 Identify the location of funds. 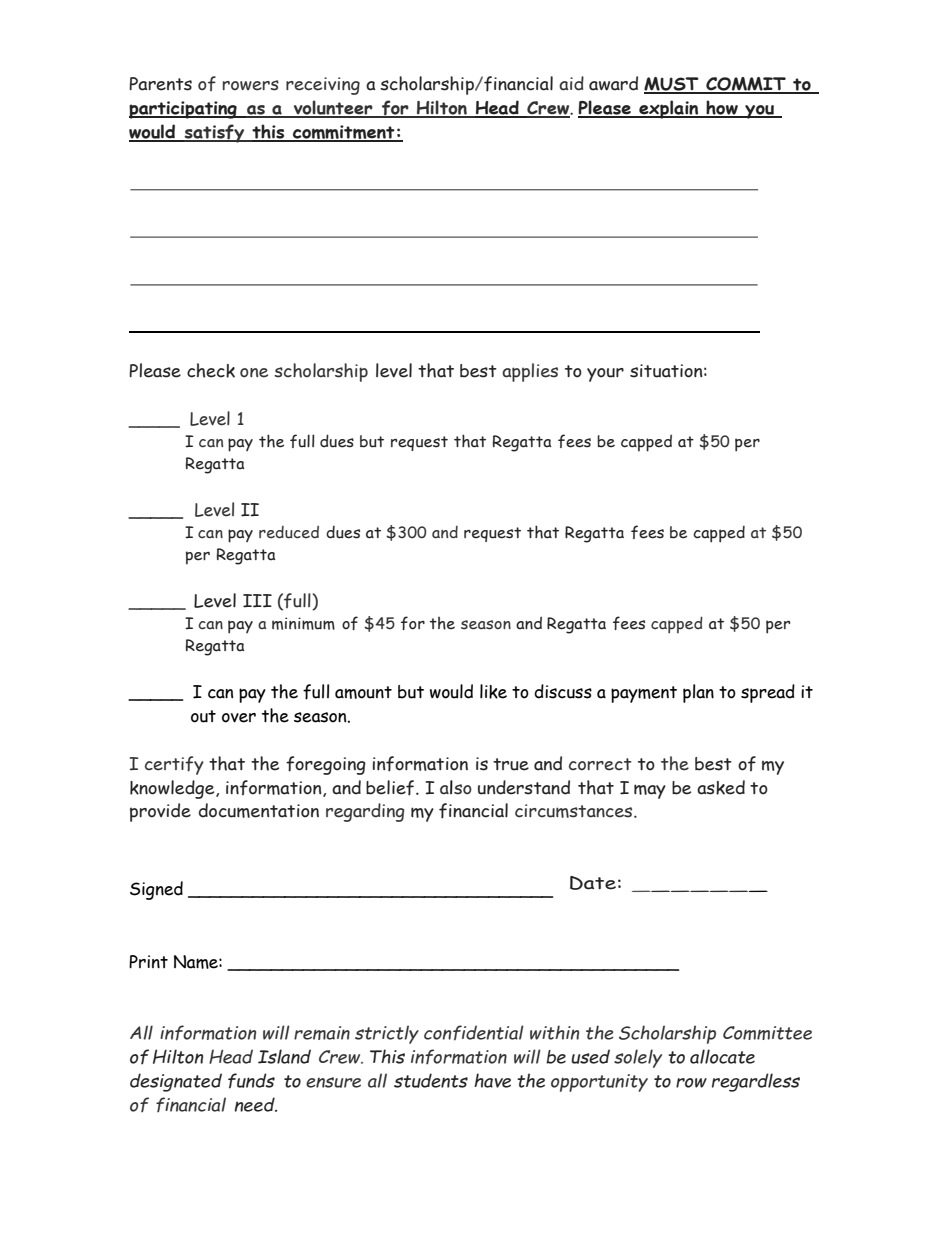
(251, 1081).
